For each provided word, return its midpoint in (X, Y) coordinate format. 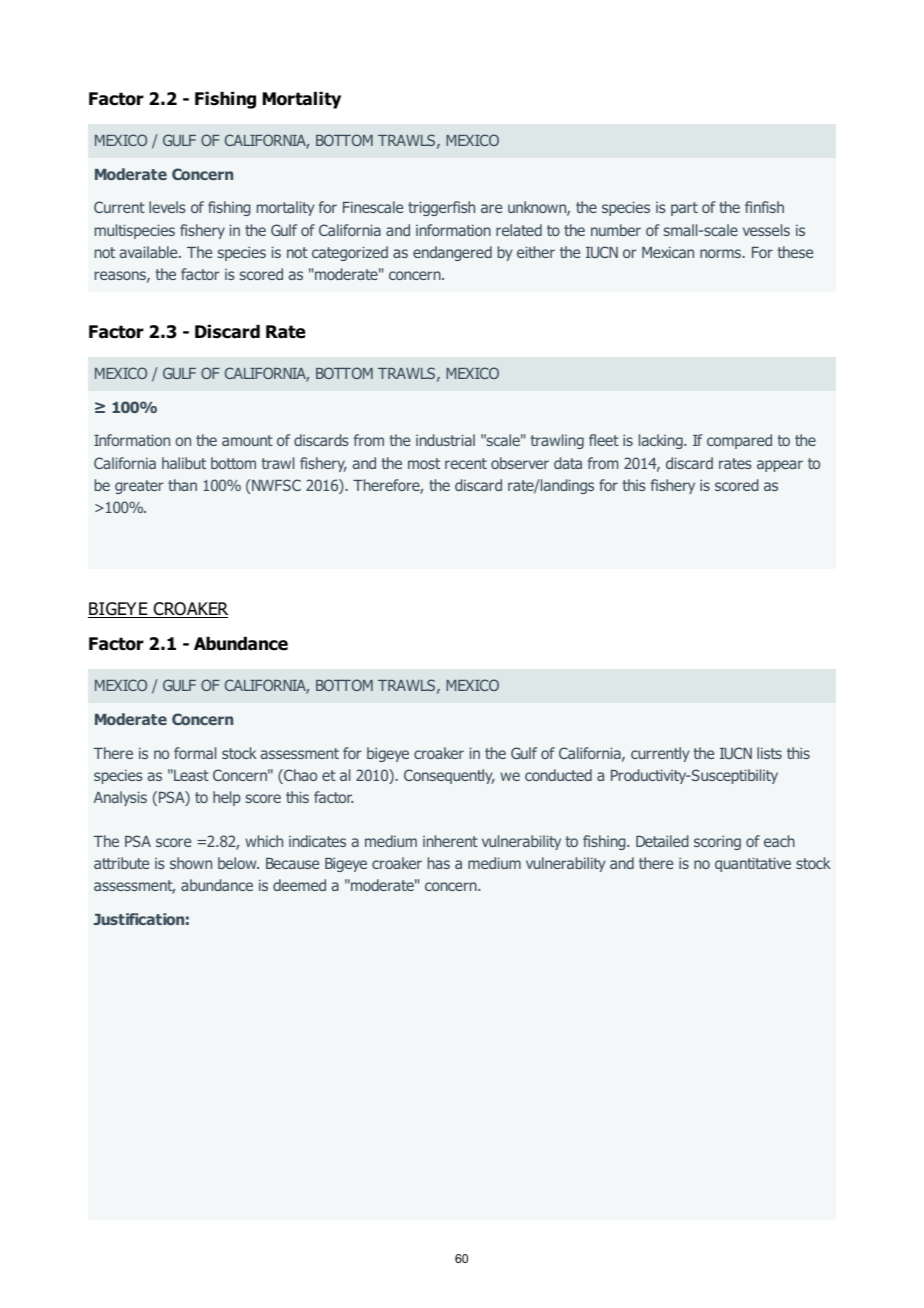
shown (191, 863)
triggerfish (441, 208)
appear (780, 466)
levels (167, 207)
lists (769, 753)
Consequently (449, 776)
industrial (445, 440)
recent (466, 463)
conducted (558, 775)
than (182, 485)
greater (139, 487)
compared (739, 441)
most (424, 463)
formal (195, 753)
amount (247, 440)
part (684, 209)
